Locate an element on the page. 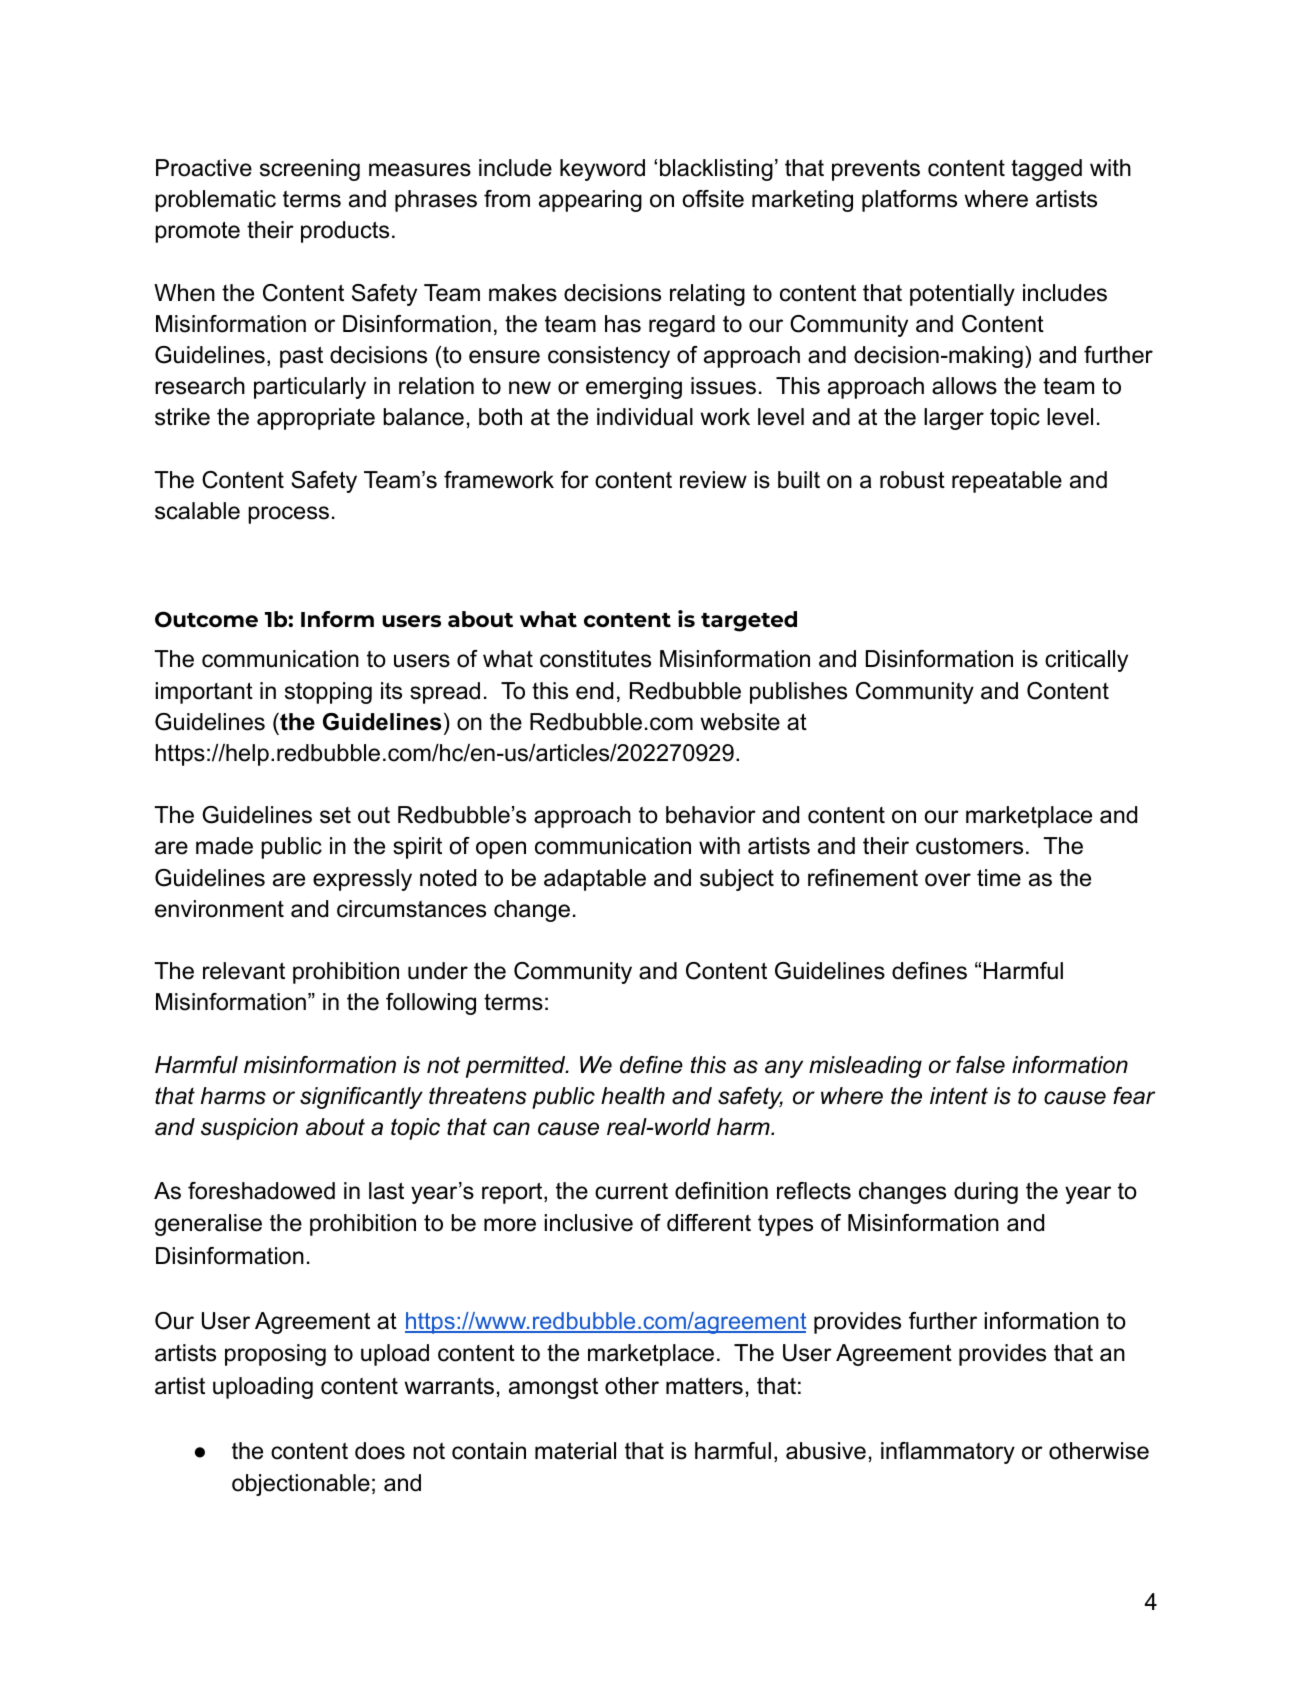 The height and width of the page is (1697, 1312). tagged is located at coordinates (1046, 170).
